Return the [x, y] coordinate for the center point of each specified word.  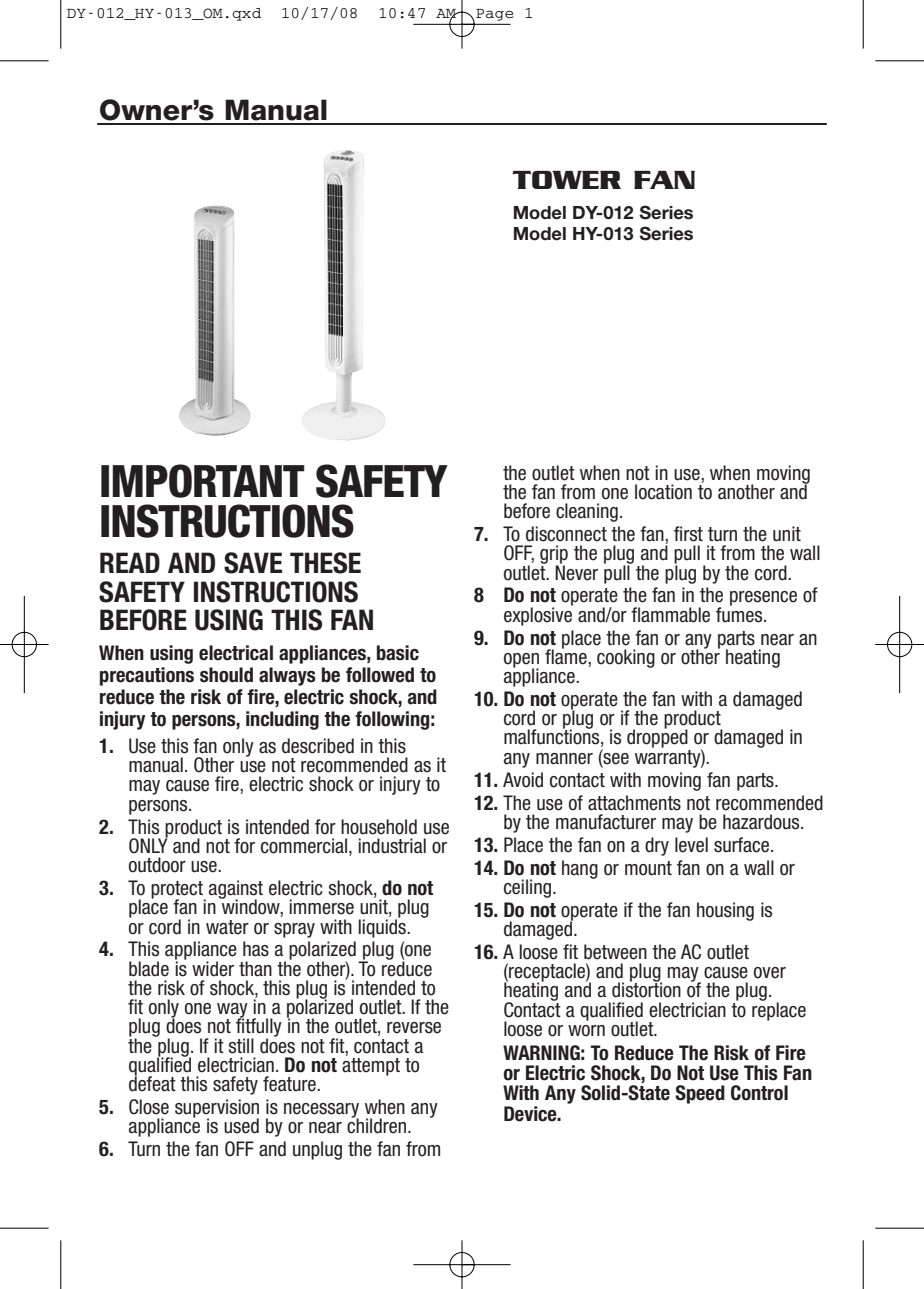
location [663, 492]
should [226, 675]
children [378, 1125]
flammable [670, 615]
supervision [217, 1109]
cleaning [587, 512]
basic [398, 653]
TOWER [566, 180]
